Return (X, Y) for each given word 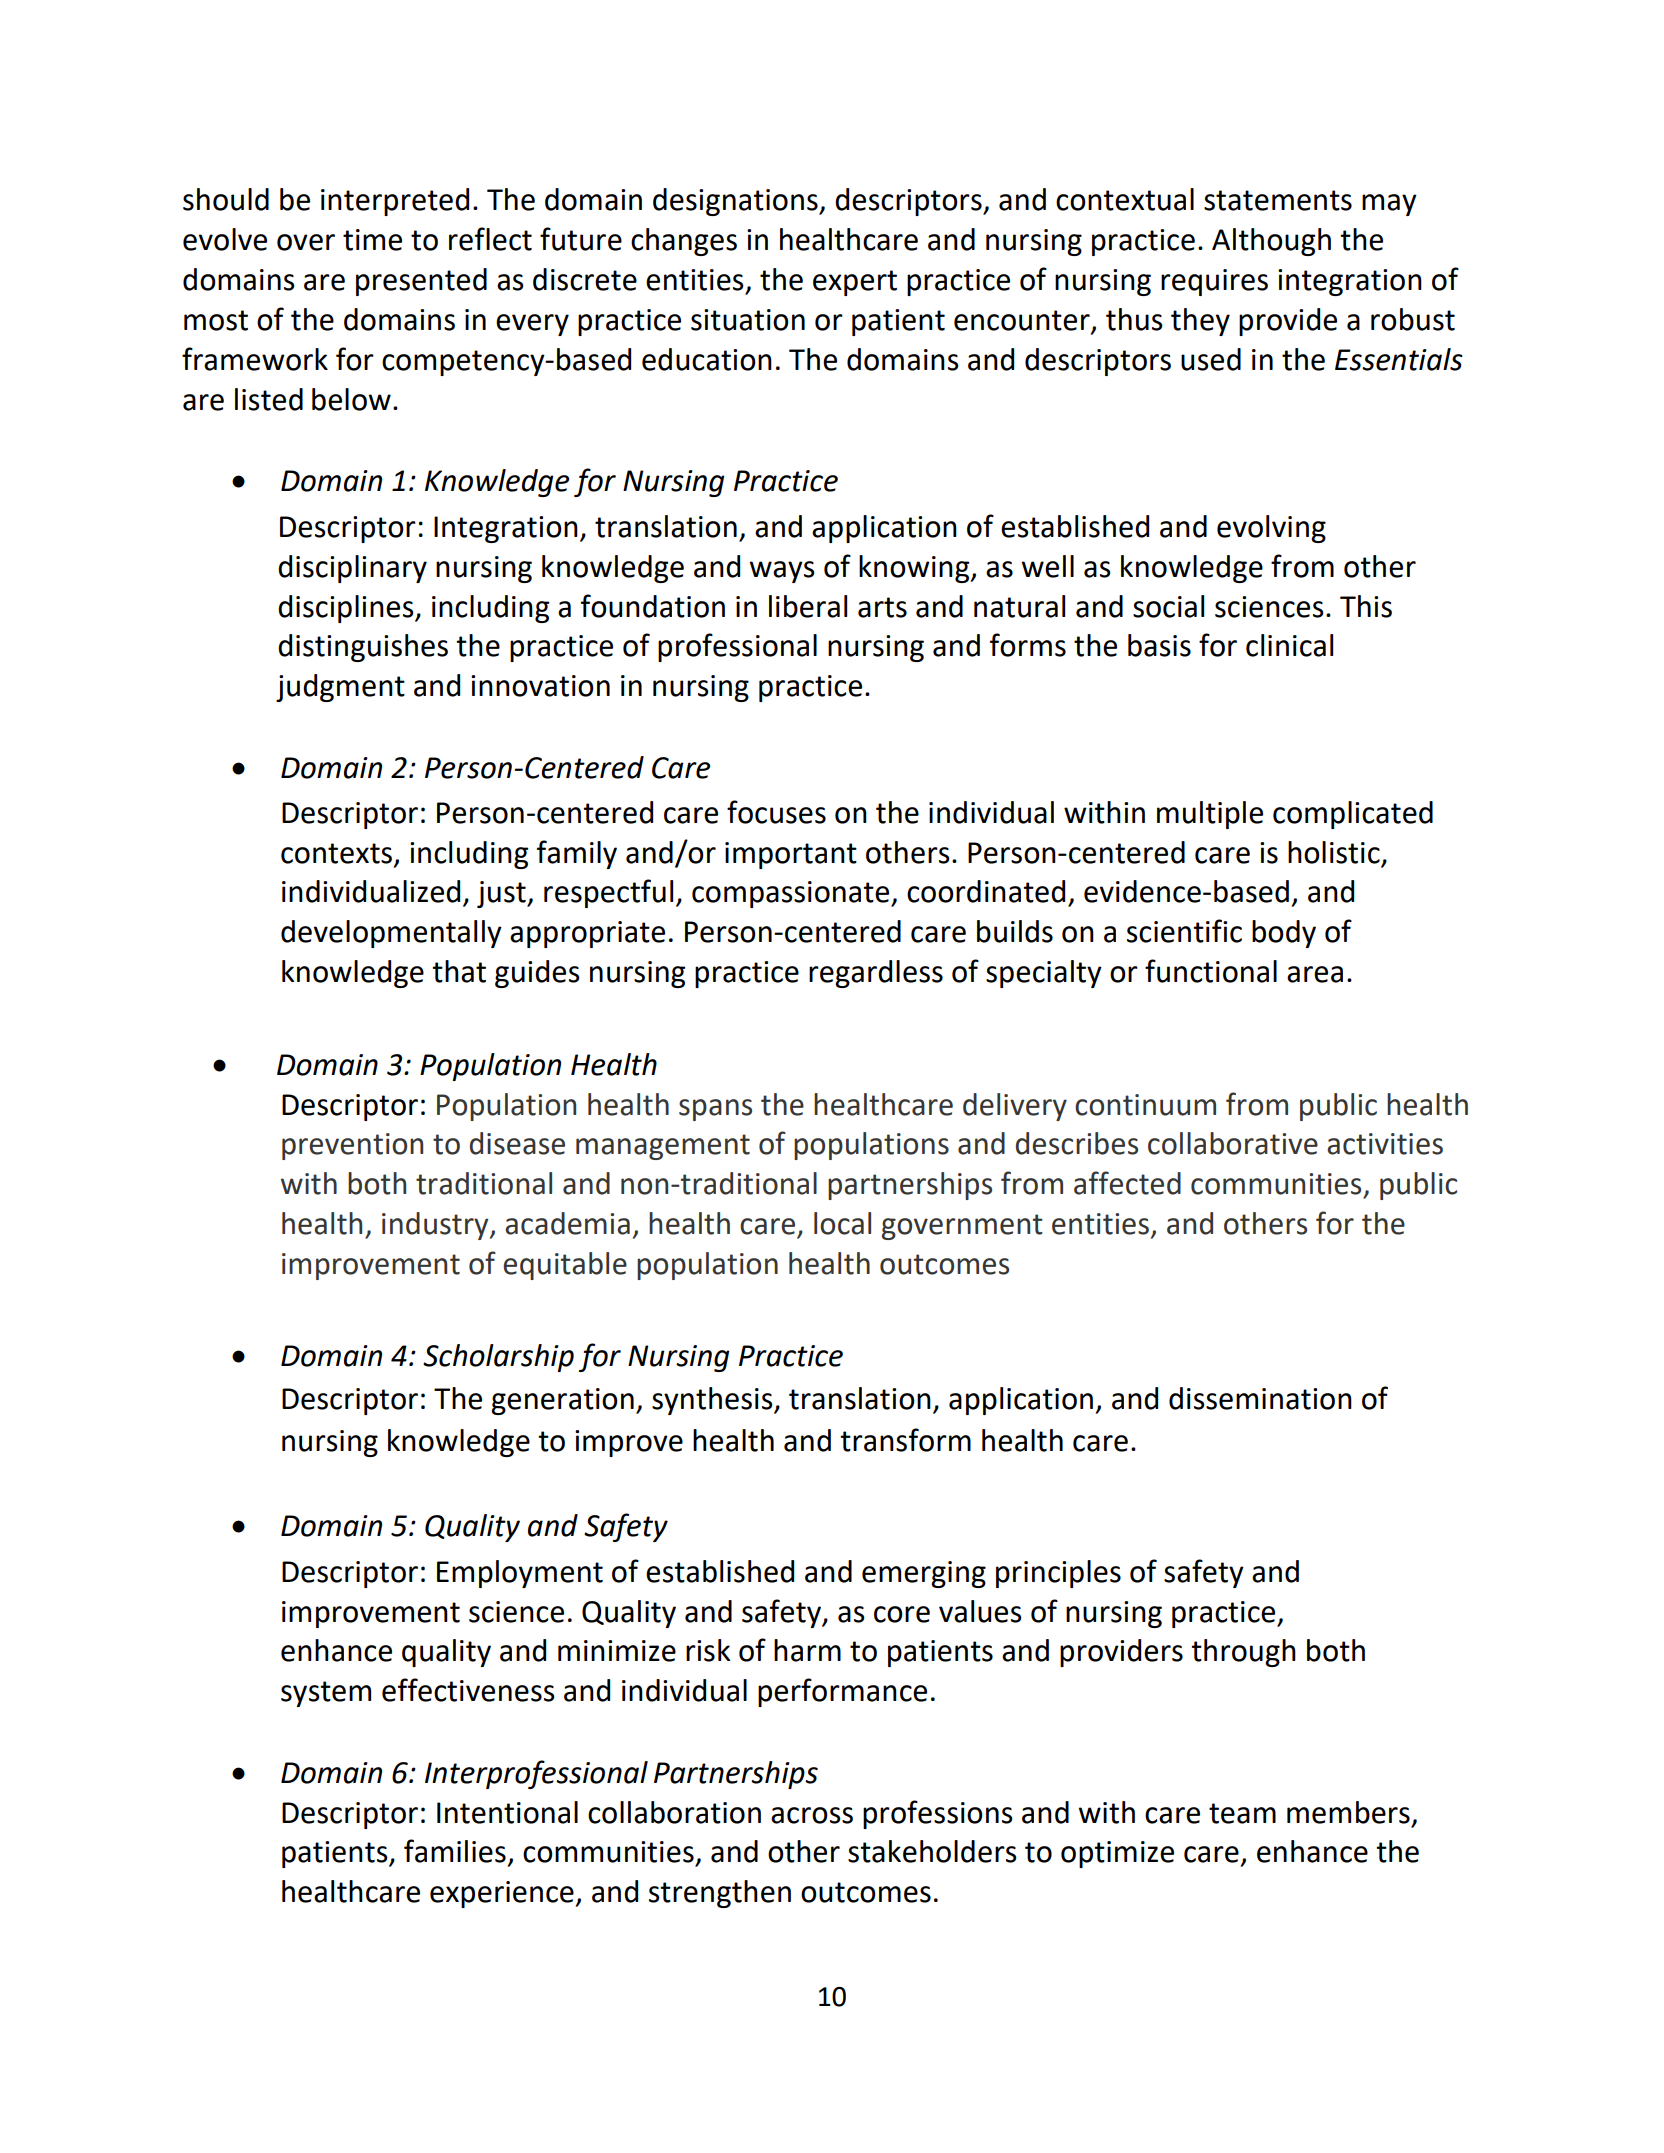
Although (1271, 242)
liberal (808, 606)
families (455, 1851)
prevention (352, 1146)
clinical (1289, 645)
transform (905, 1440)
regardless (876, 974)
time (372, 240)
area (1315, 974)
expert (855, 283)
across (812, 1815)
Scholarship (498, 1358)
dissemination (1260, 1398)
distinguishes (363, 648)
